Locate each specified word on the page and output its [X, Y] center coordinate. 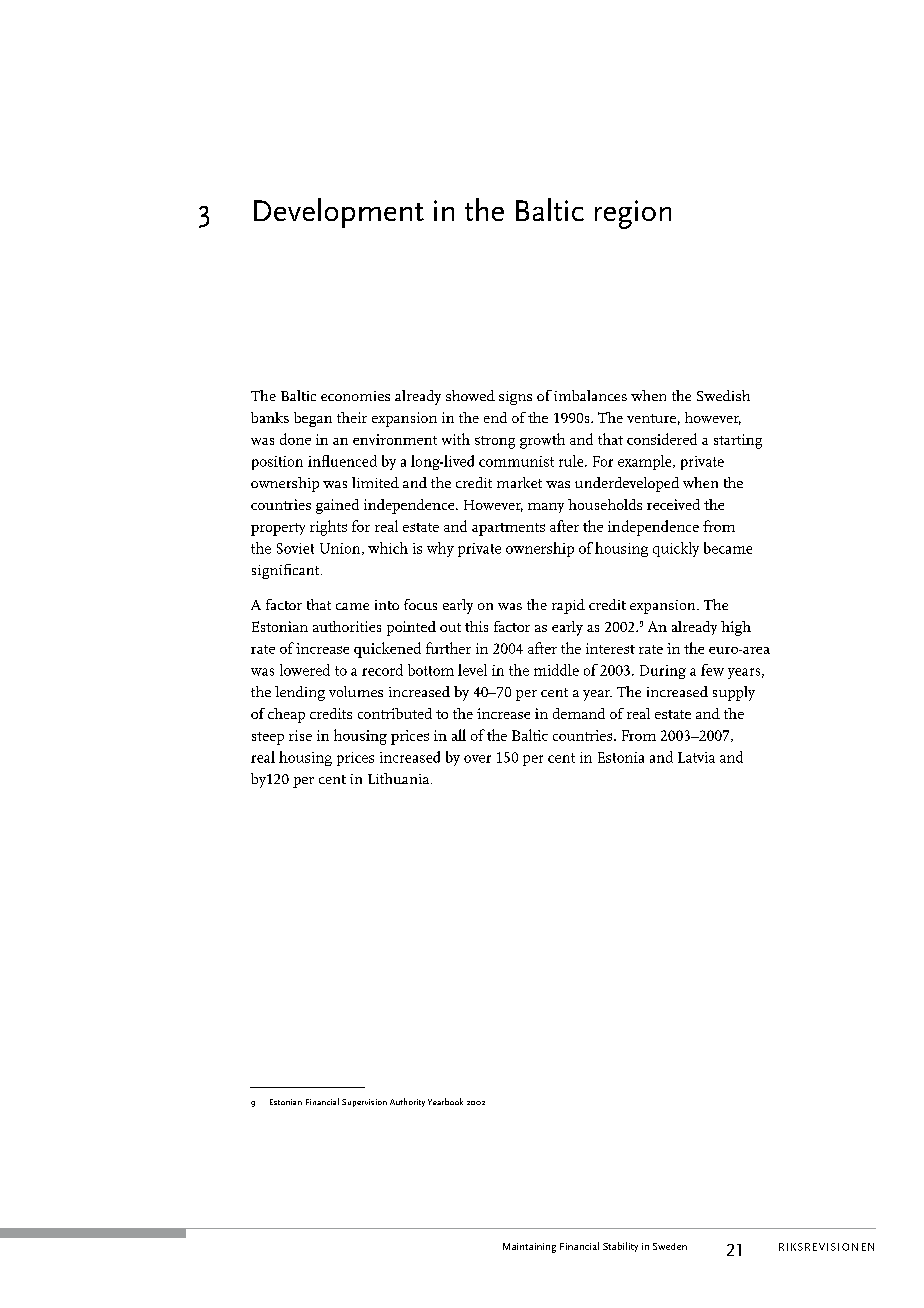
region [633, 214]
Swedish [723, 395]
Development [339, 213]
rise [300, 735]
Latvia [696, 757]
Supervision [364, 1103]
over [477, 759]
